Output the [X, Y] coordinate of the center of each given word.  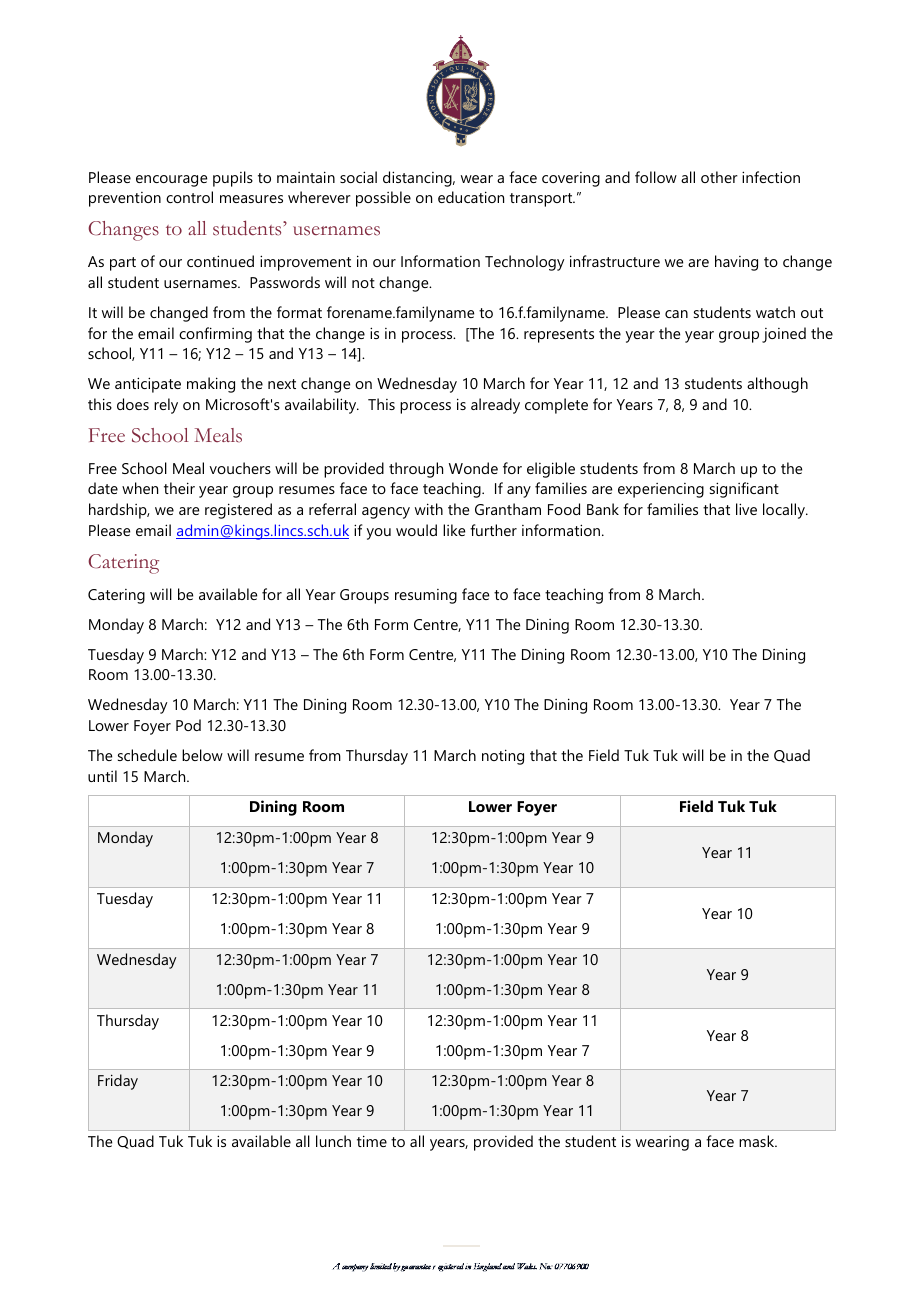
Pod [188, 725]
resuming [426, 596]
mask [758, 1141]
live [746, 509]
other [719, 177]
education [471, 197]
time [372, 1141]
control [189, 197]
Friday [118, 1082]
